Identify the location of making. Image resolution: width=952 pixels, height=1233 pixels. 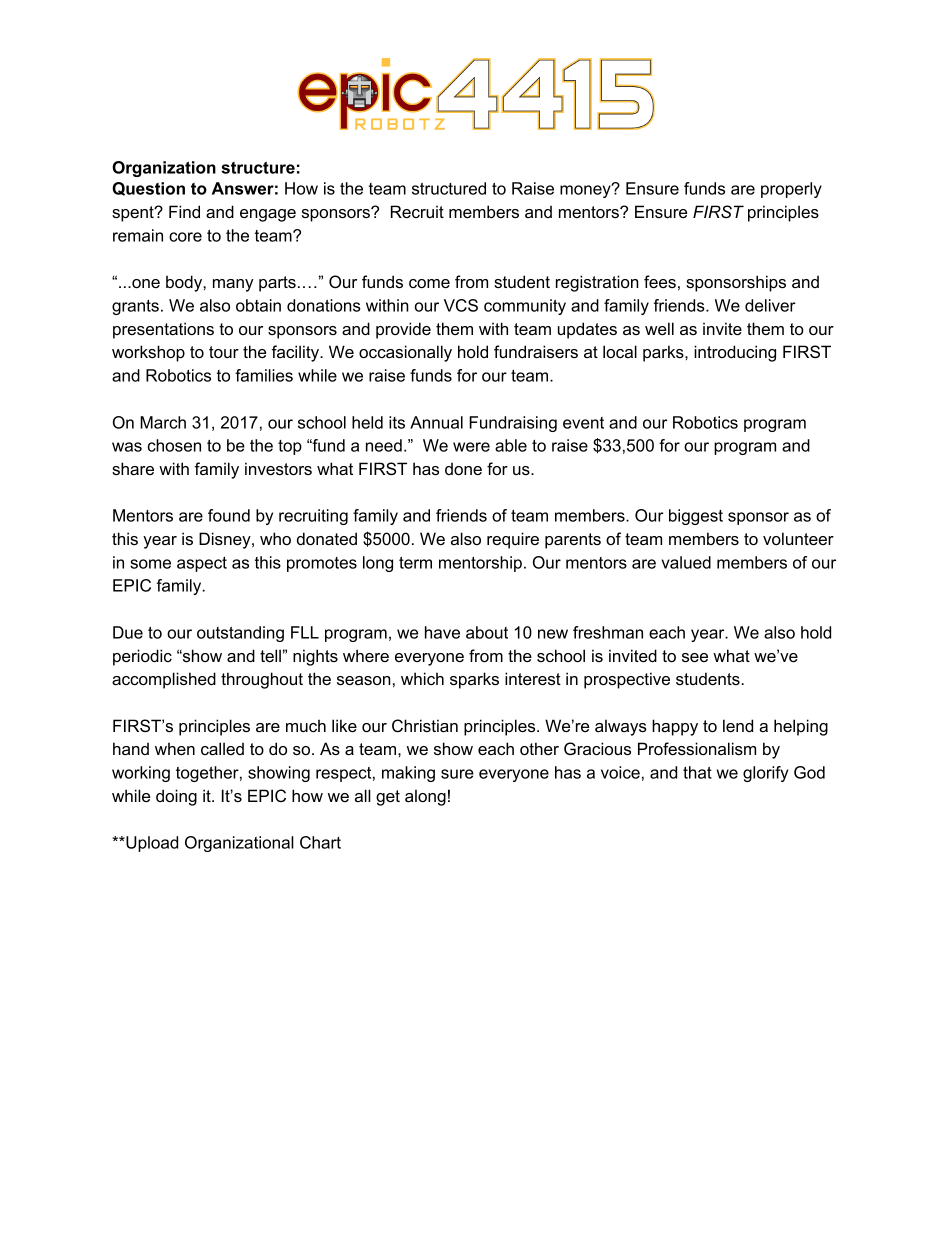
(408, 774).
